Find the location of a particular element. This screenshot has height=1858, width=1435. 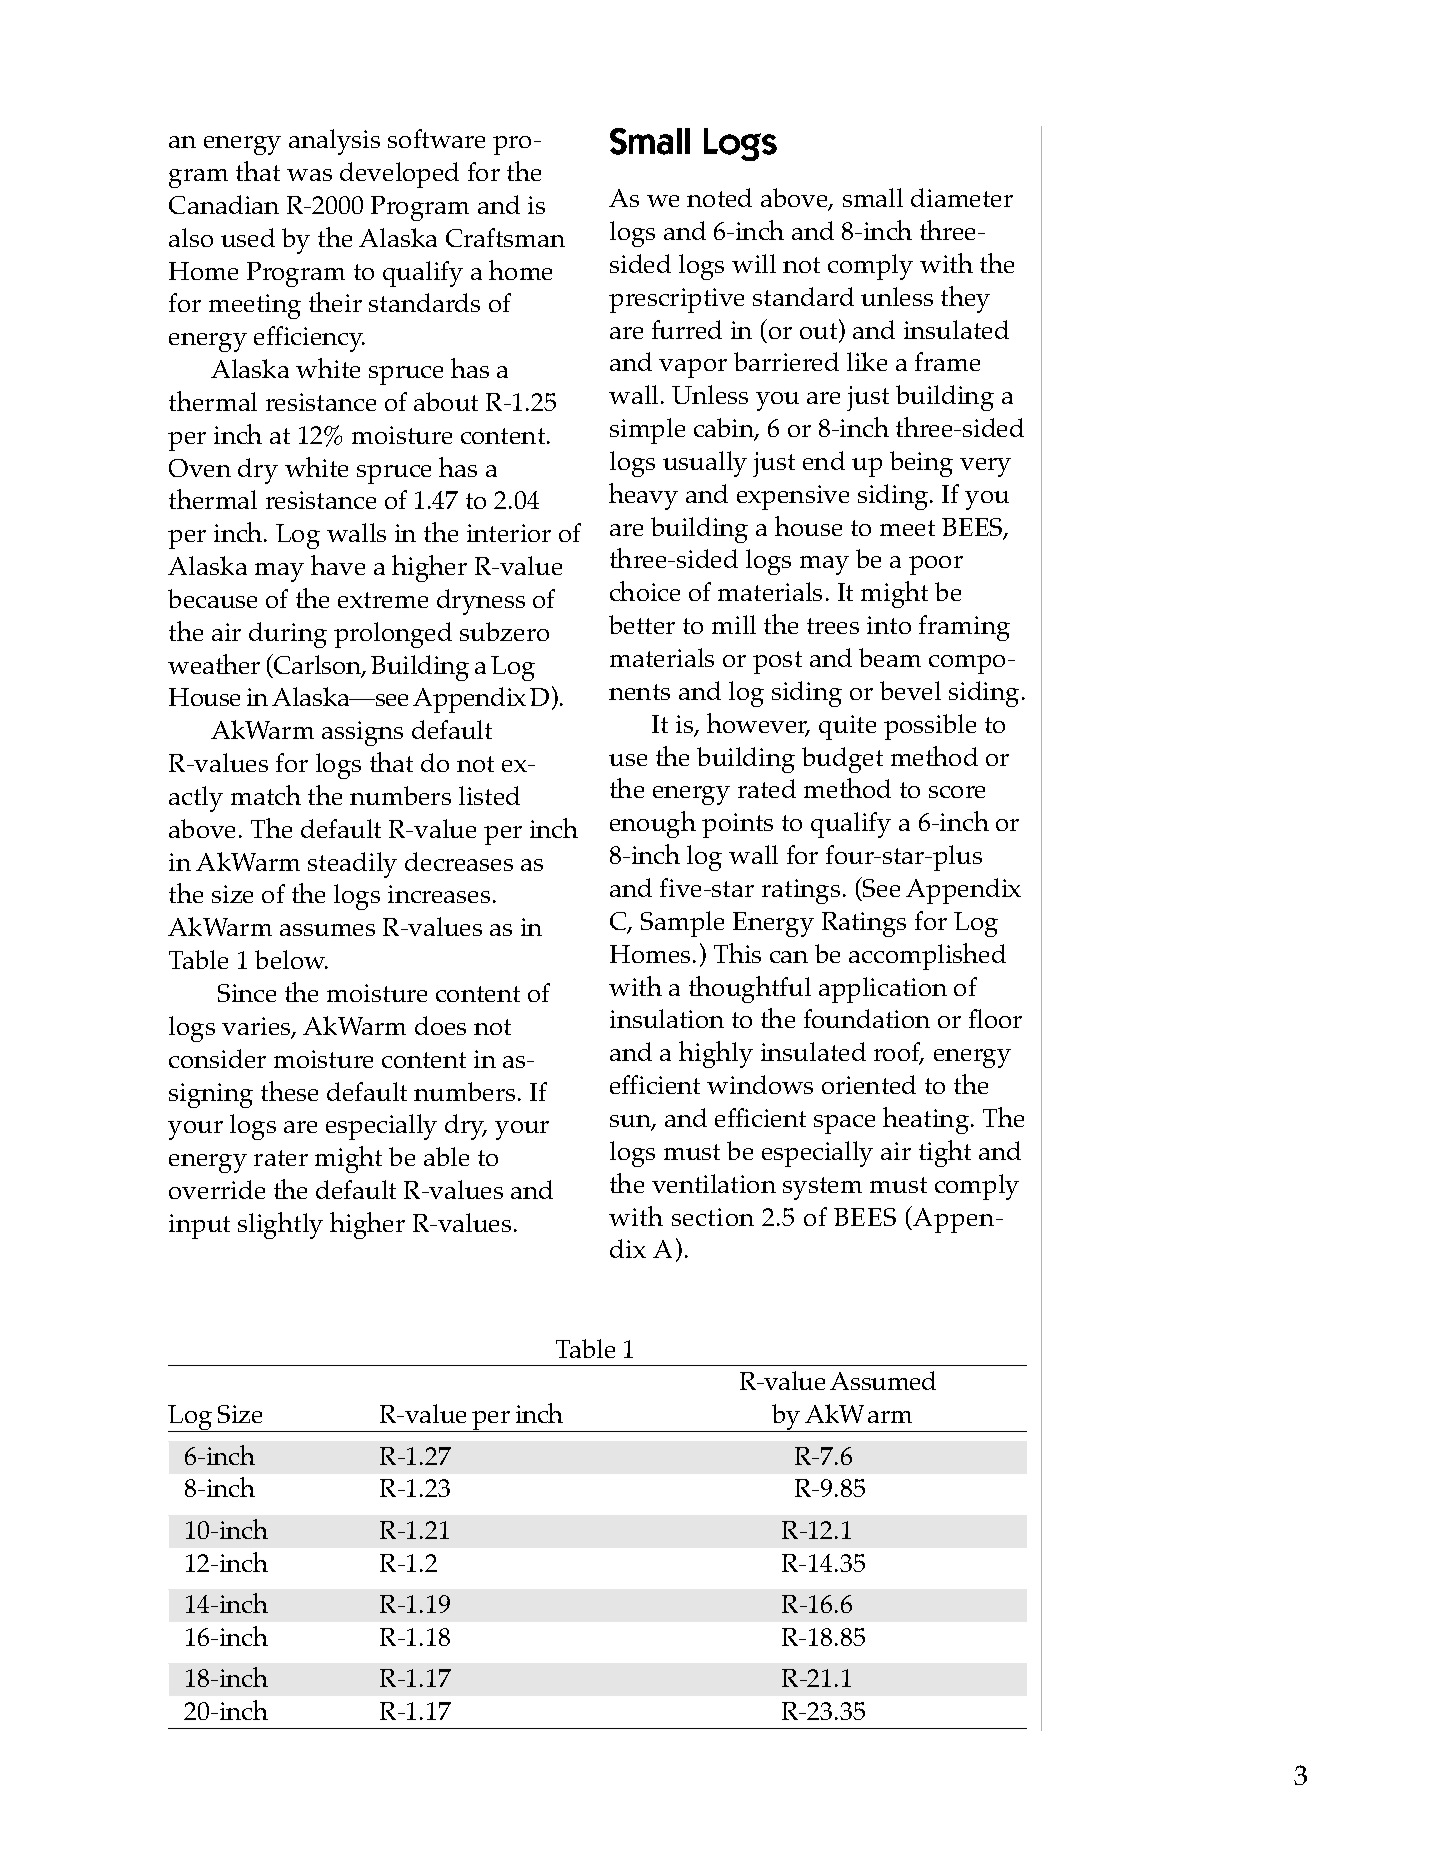

slightly is located at coordinates (280, 1225).
